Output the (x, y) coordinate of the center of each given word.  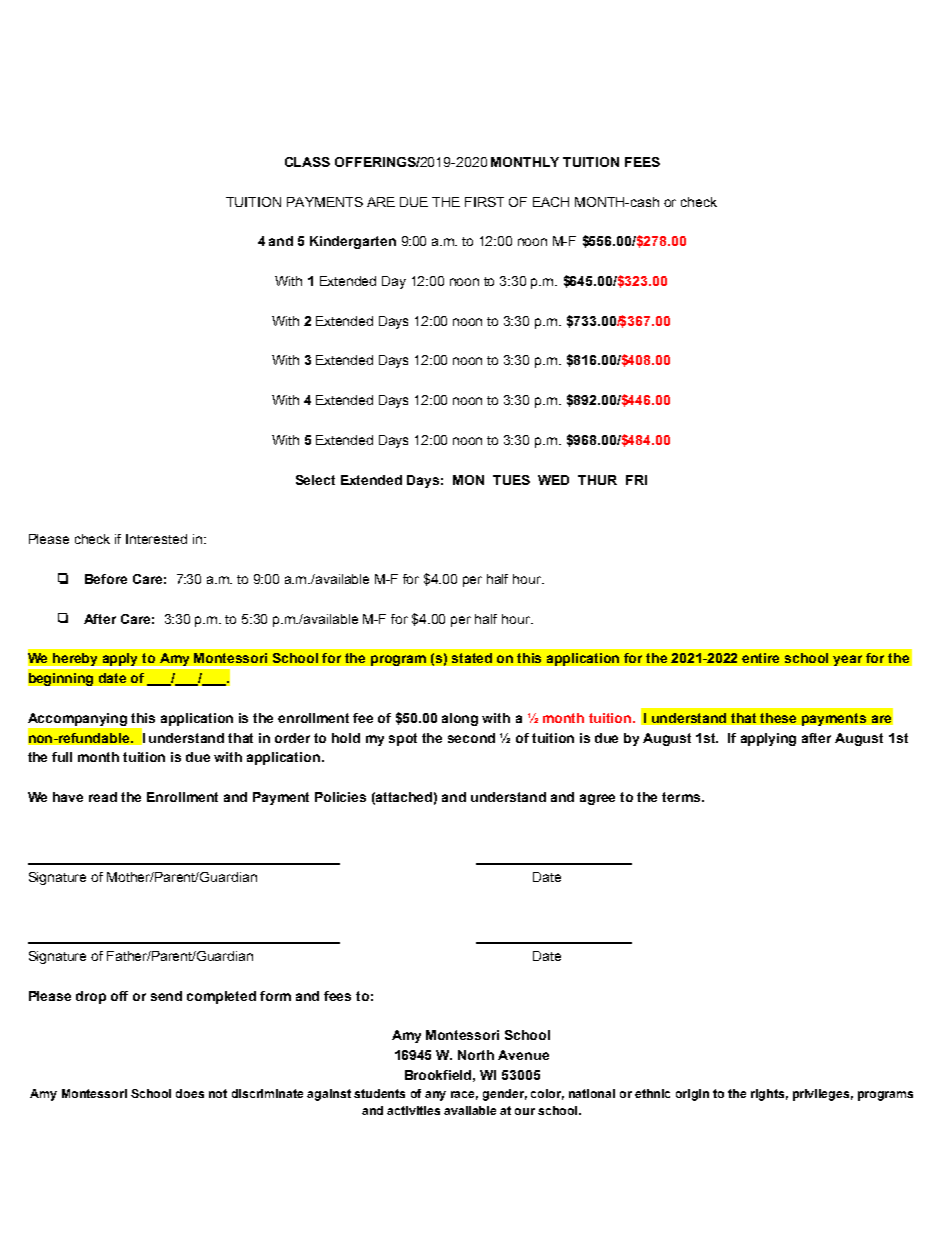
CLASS (307, 162)
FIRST (484, 202)
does (190, 1093)
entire (760, 658)
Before (106, 579)
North (476, 1055)
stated (472, 658)
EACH (551, 202)
